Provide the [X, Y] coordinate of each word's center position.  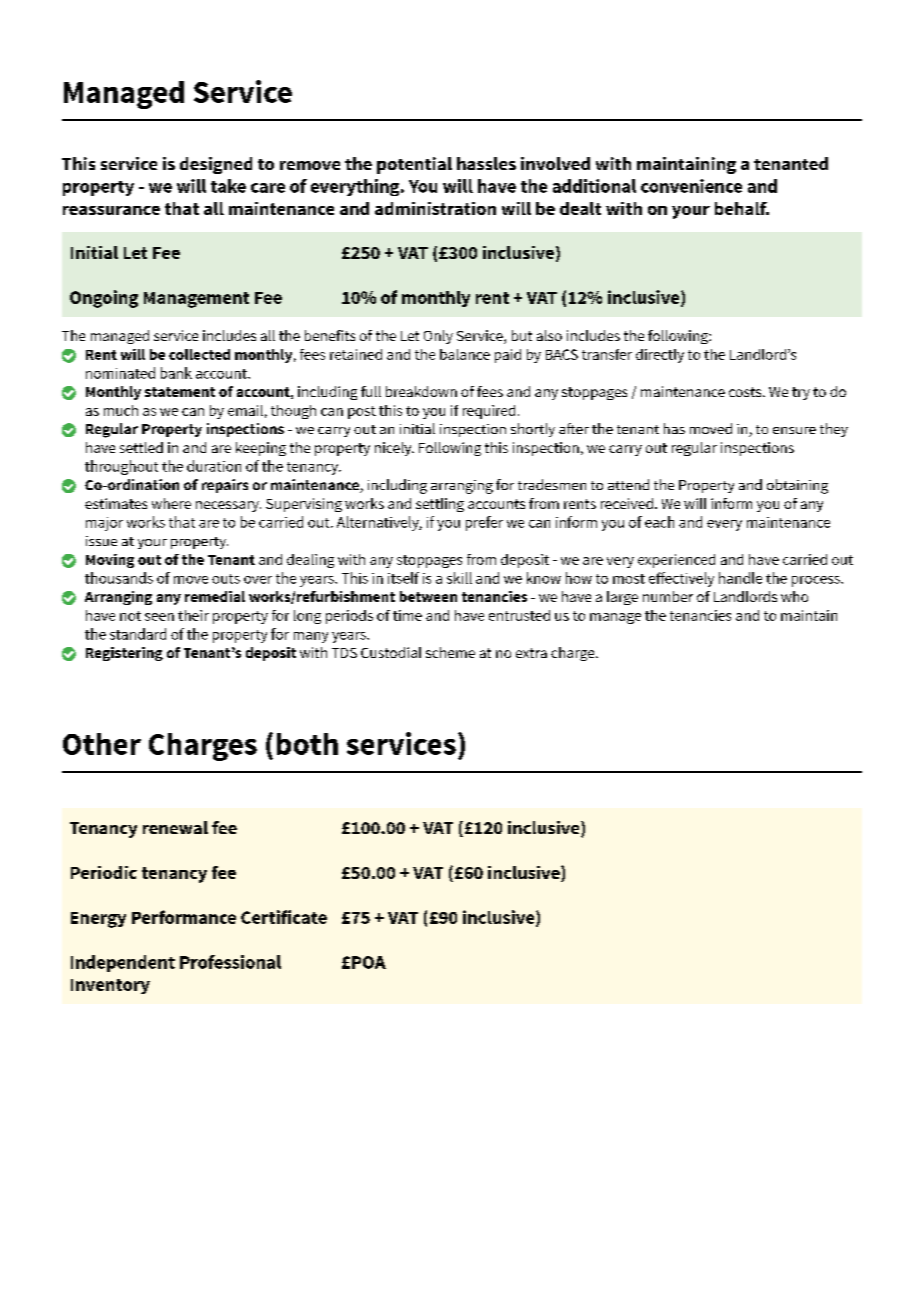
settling [440, 505]
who [794, 596]
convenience [691, 186]
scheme [450, 652]
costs [746, 392]
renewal [175, 827]
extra [531, 653]
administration [435, 208]
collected [199, 354]
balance [465, 354]
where [171, 503]
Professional [230, 962]
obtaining [797, 486]
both [307, 744]
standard [138, 634]
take [228, 186]
